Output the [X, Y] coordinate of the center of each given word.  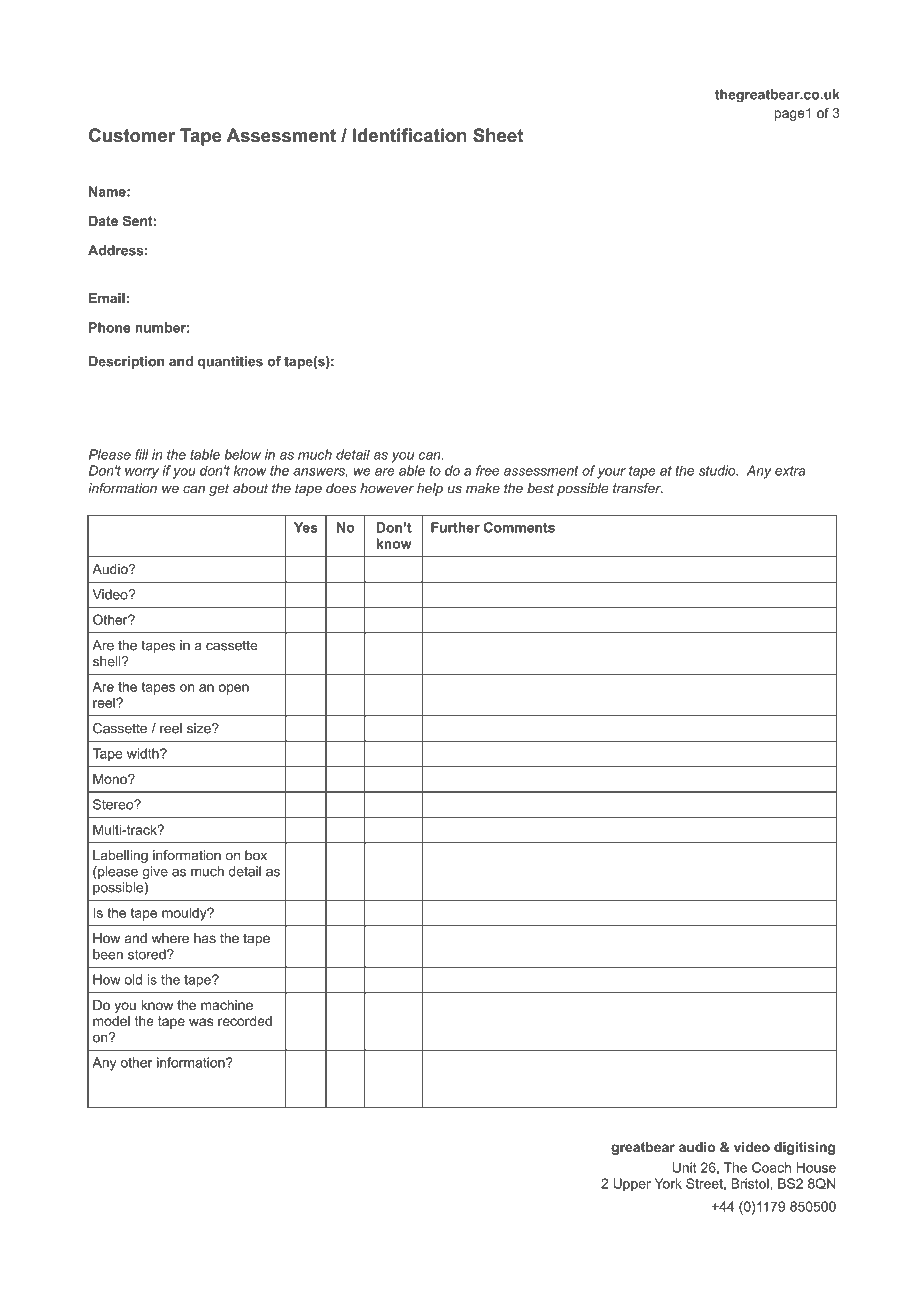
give [155, 872]
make [483, 488]
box [256, 855]
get [219, 489]
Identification [410, 135]
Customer [132, 135]
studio [718, 470]
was [201, 1022]
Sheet [498, 135]
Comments [519, 527]
